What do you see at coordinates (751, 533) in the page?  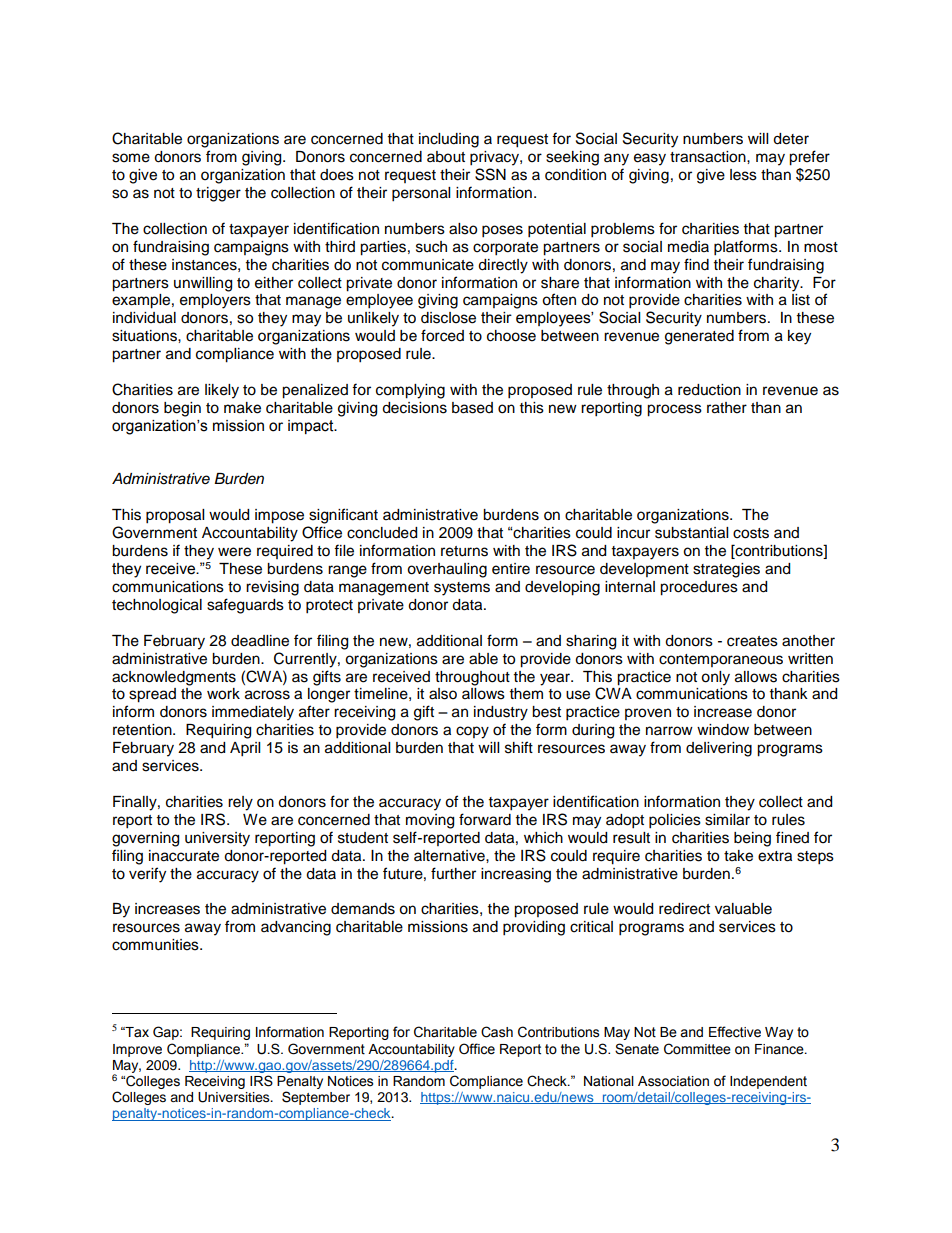 I see `costs` at bounding box center [751, 533].
